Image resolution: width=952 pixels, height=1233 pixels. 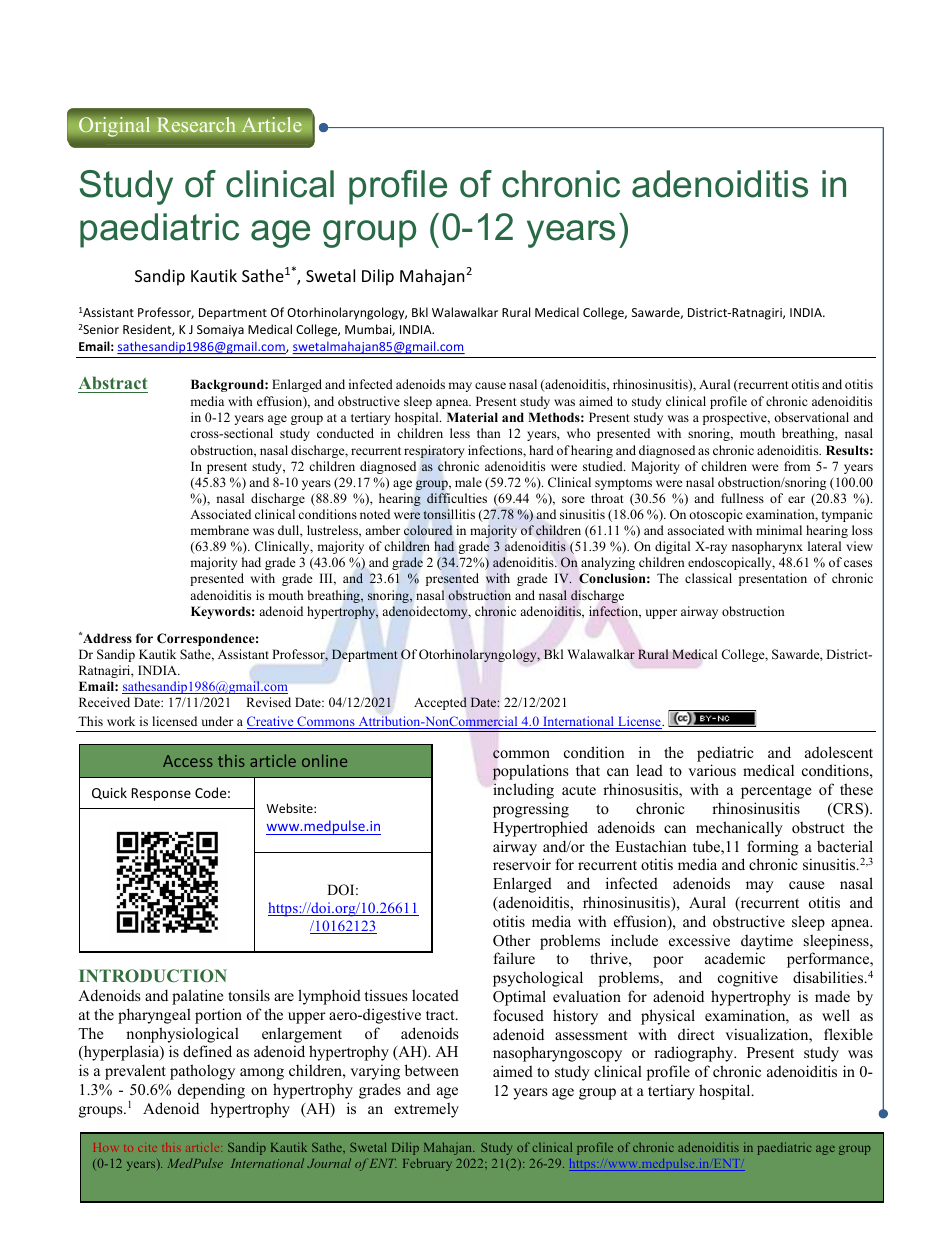 What do you see at coordinates (776, 792) in the screenshot?
I see `percentage` at bounding box center [776, 792].
